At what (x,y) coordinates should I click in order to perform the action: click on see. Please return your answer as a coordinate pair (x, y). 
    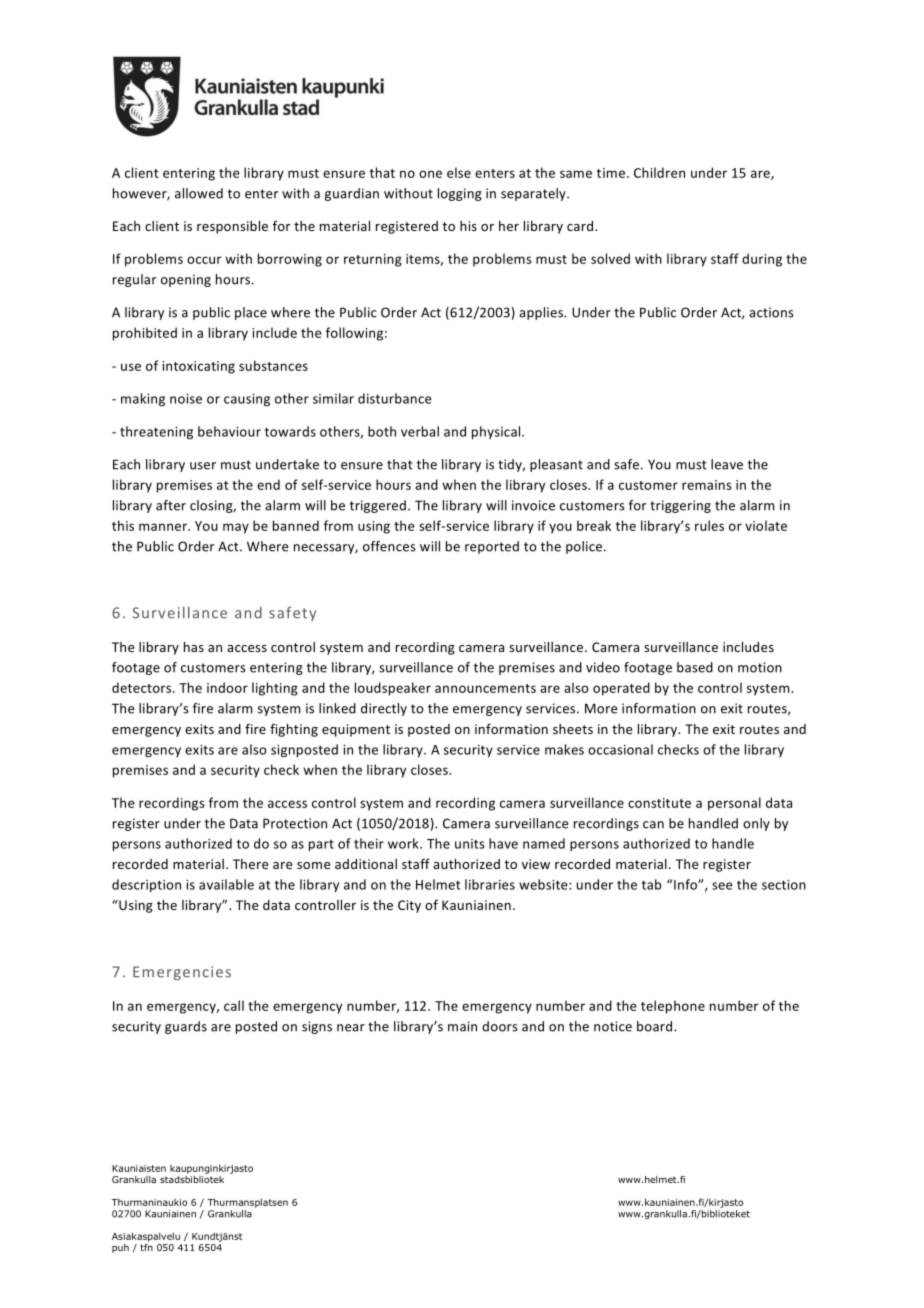
    Looking at the image, I should click on (722, 886).
